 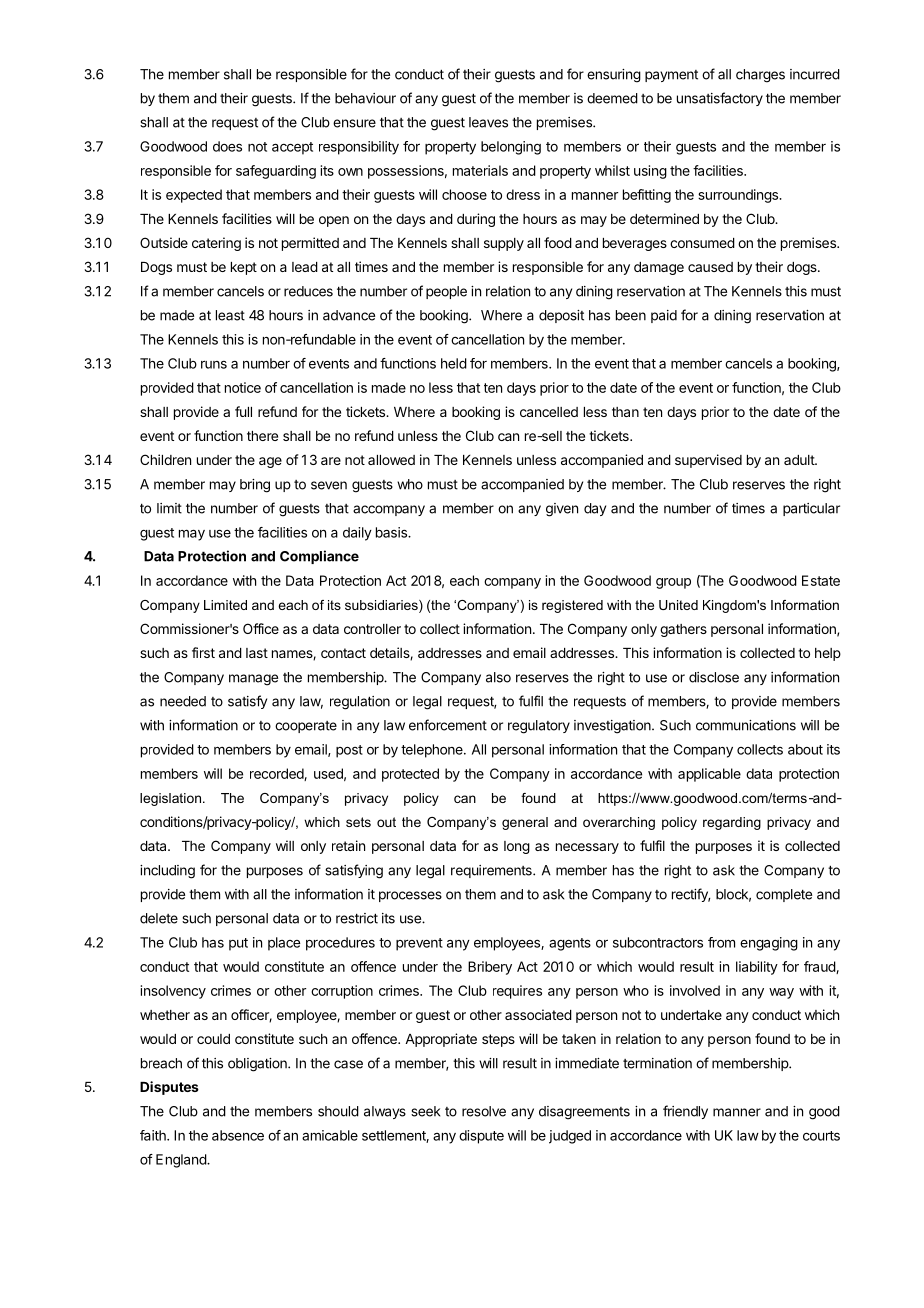 I want to click on there, so click(x=262, y=436).
